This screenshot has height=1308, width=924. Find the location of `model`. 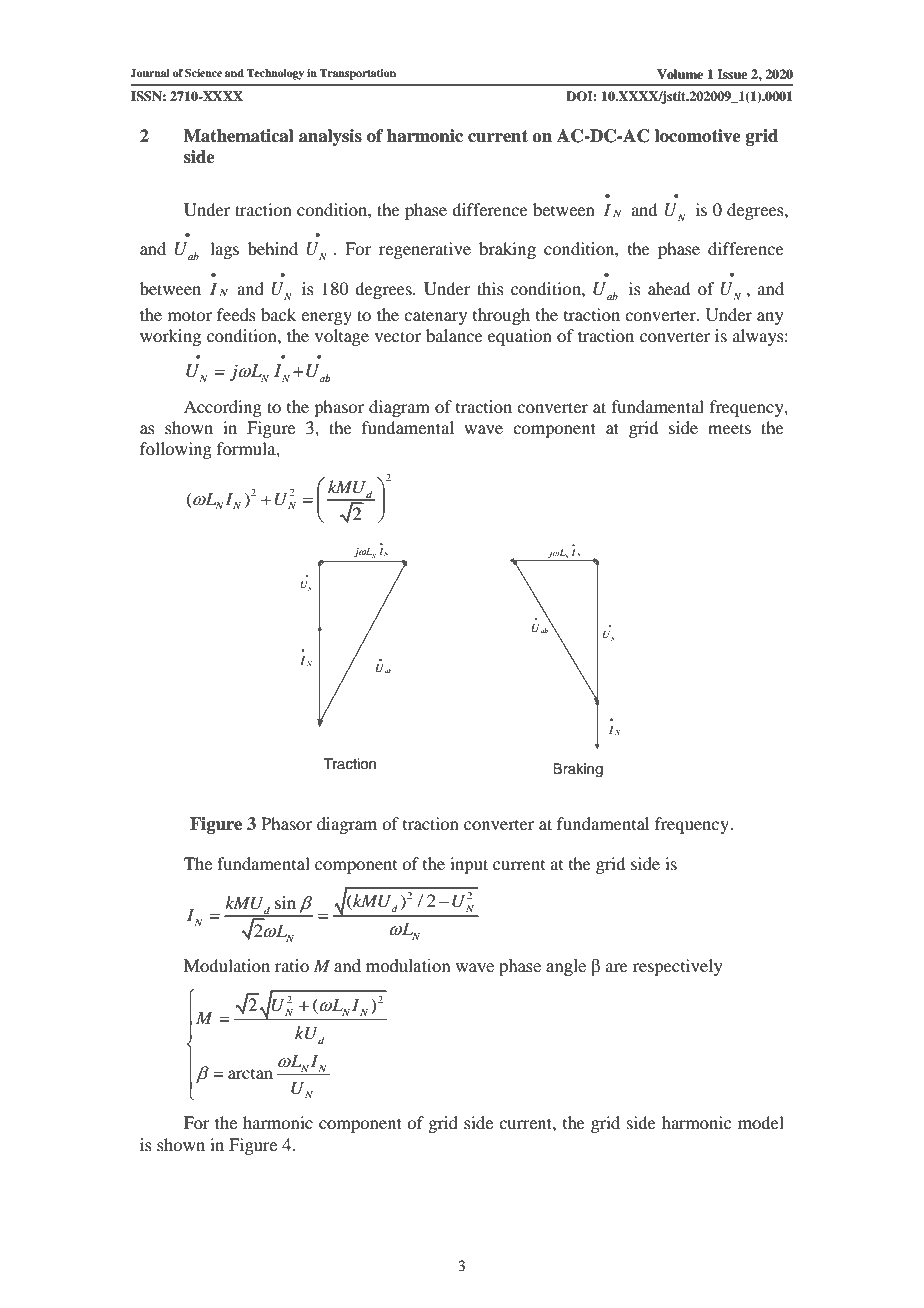

model is located at coordinates (761, 1122).
